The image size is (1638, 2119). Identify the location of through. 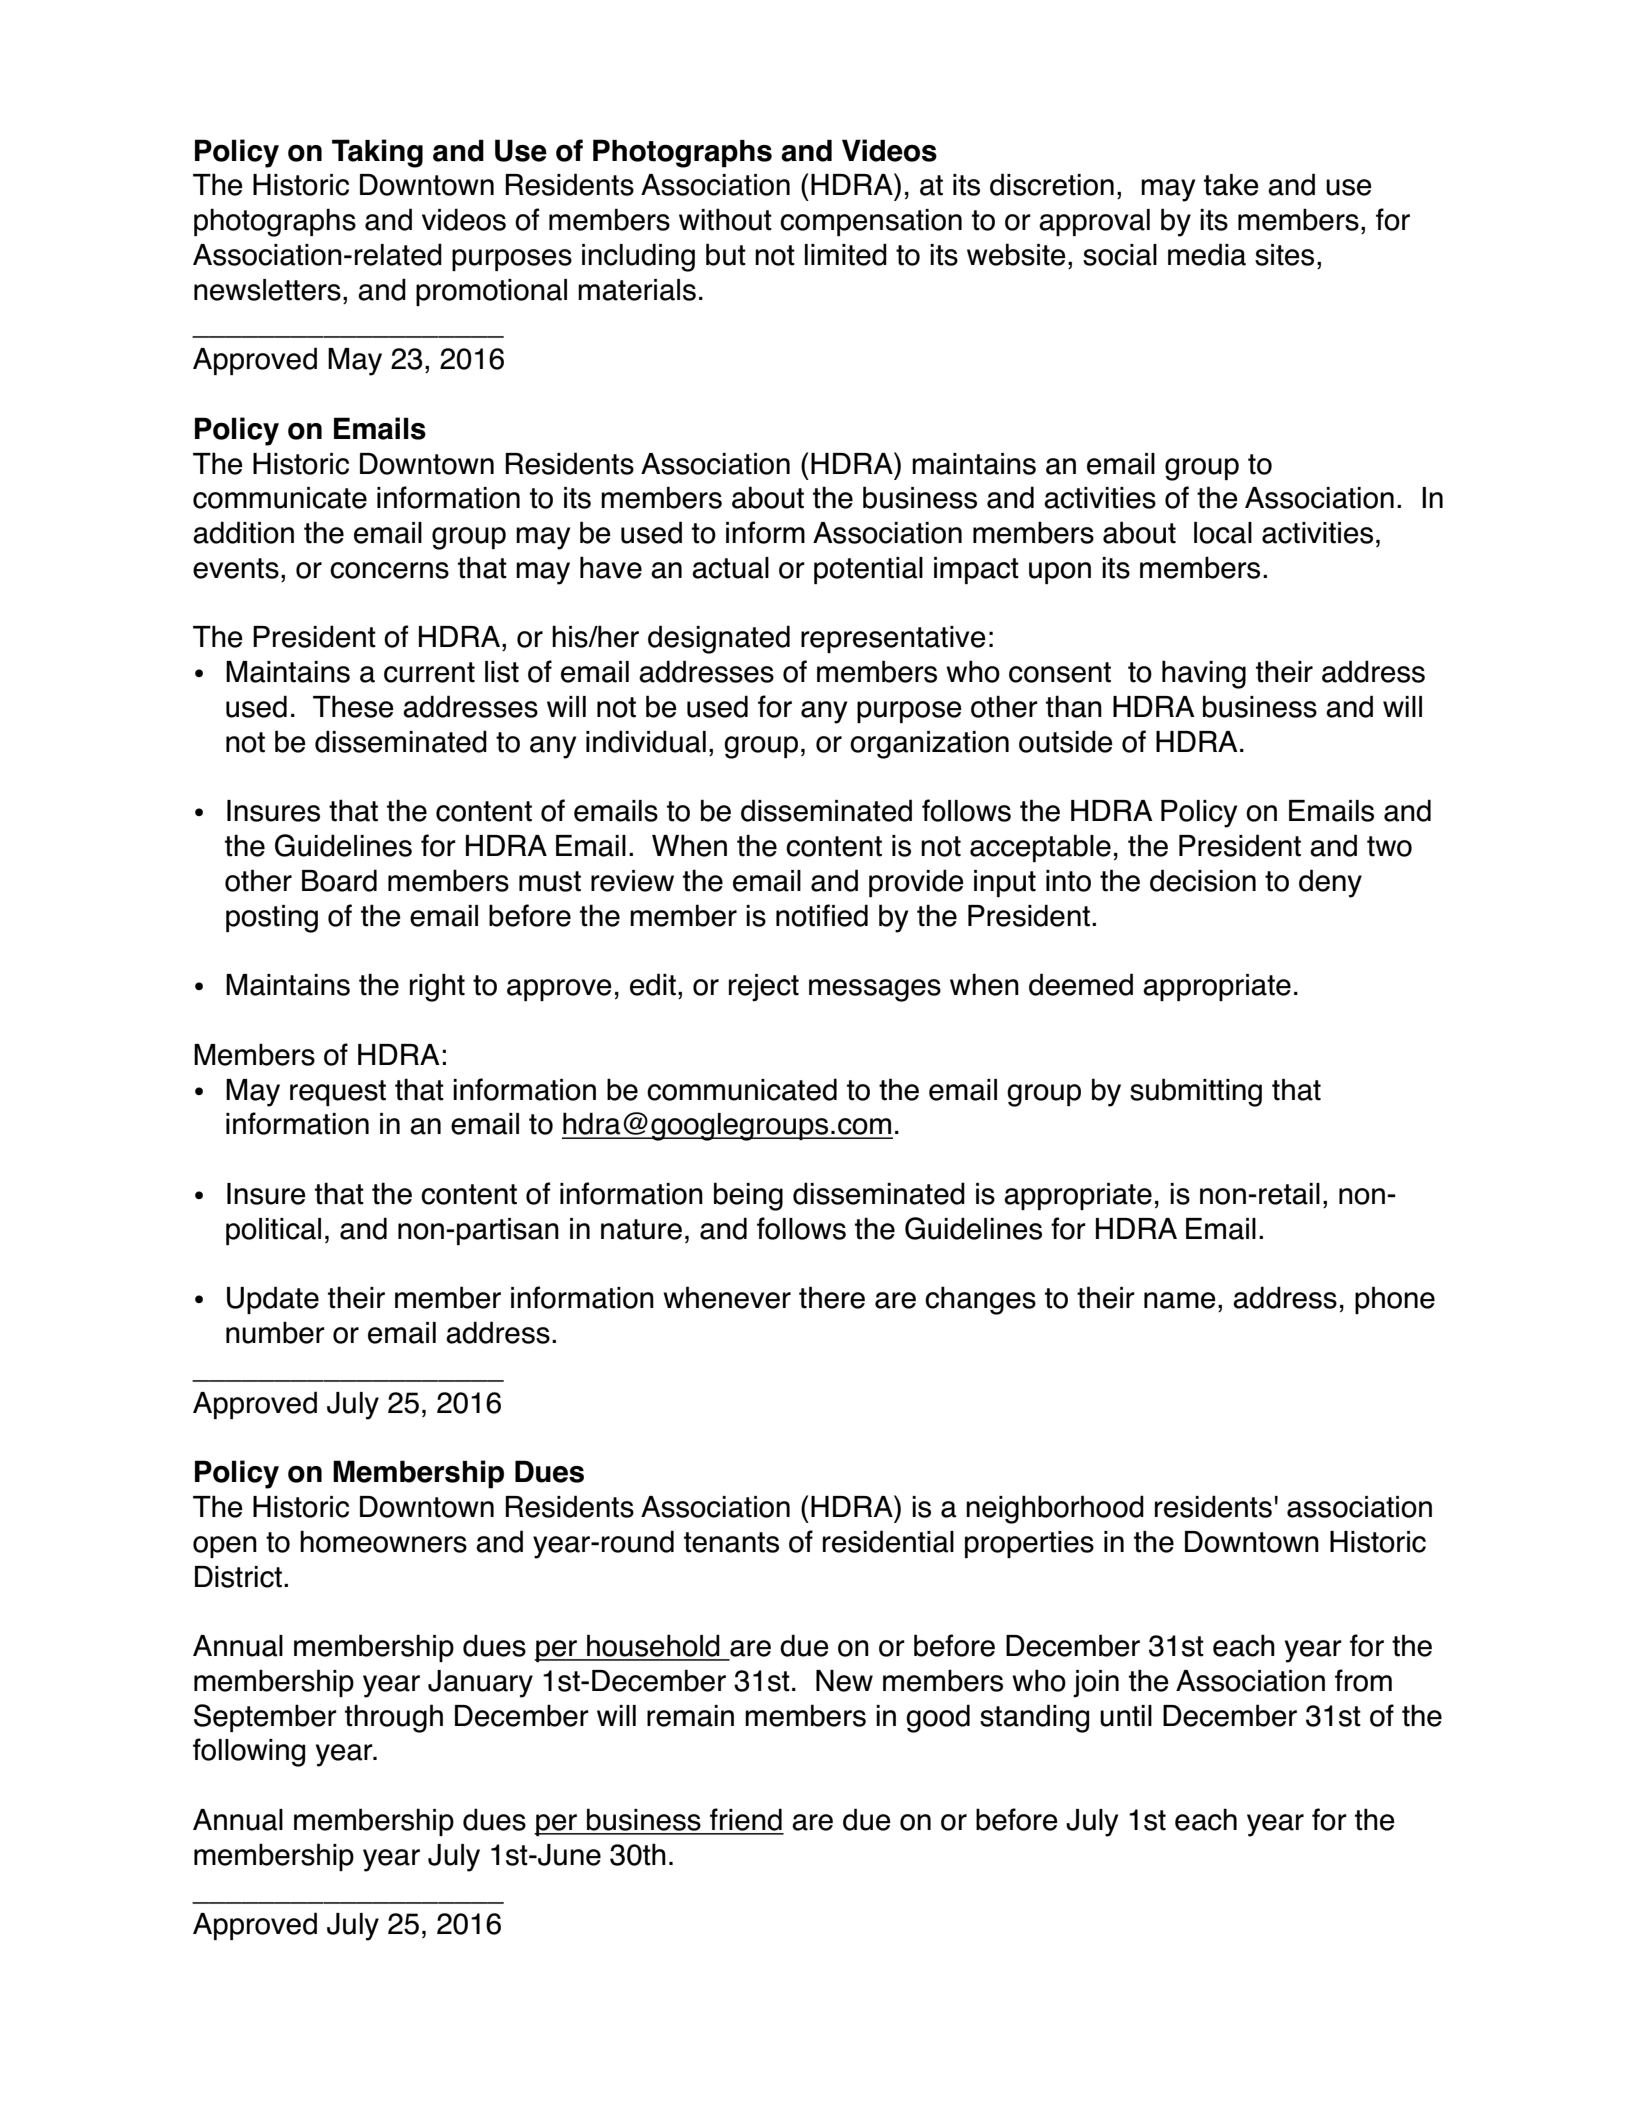
(394, 1718).
